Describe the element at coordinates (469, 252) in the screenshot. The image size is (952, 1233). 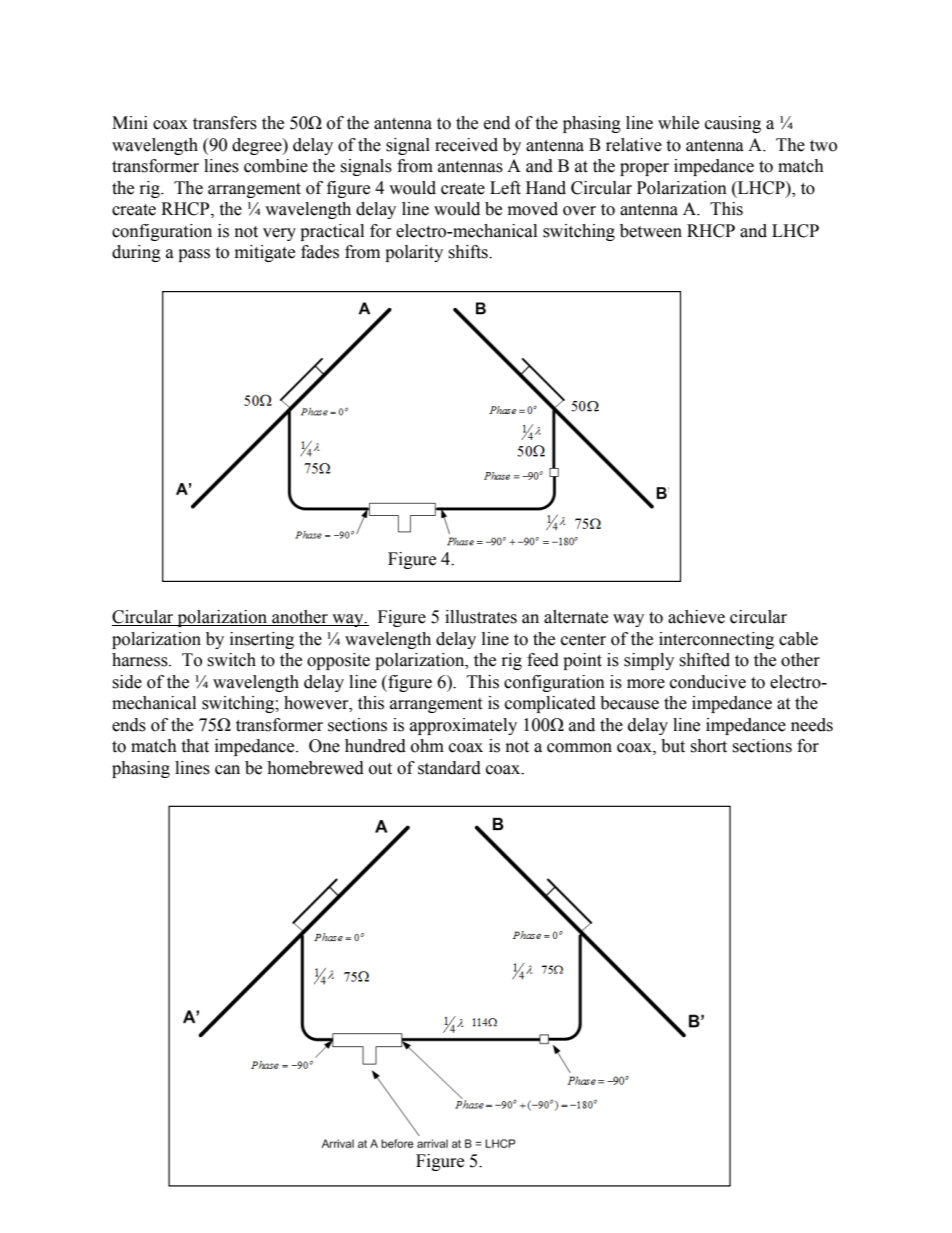
I see `shifts` at that location.
